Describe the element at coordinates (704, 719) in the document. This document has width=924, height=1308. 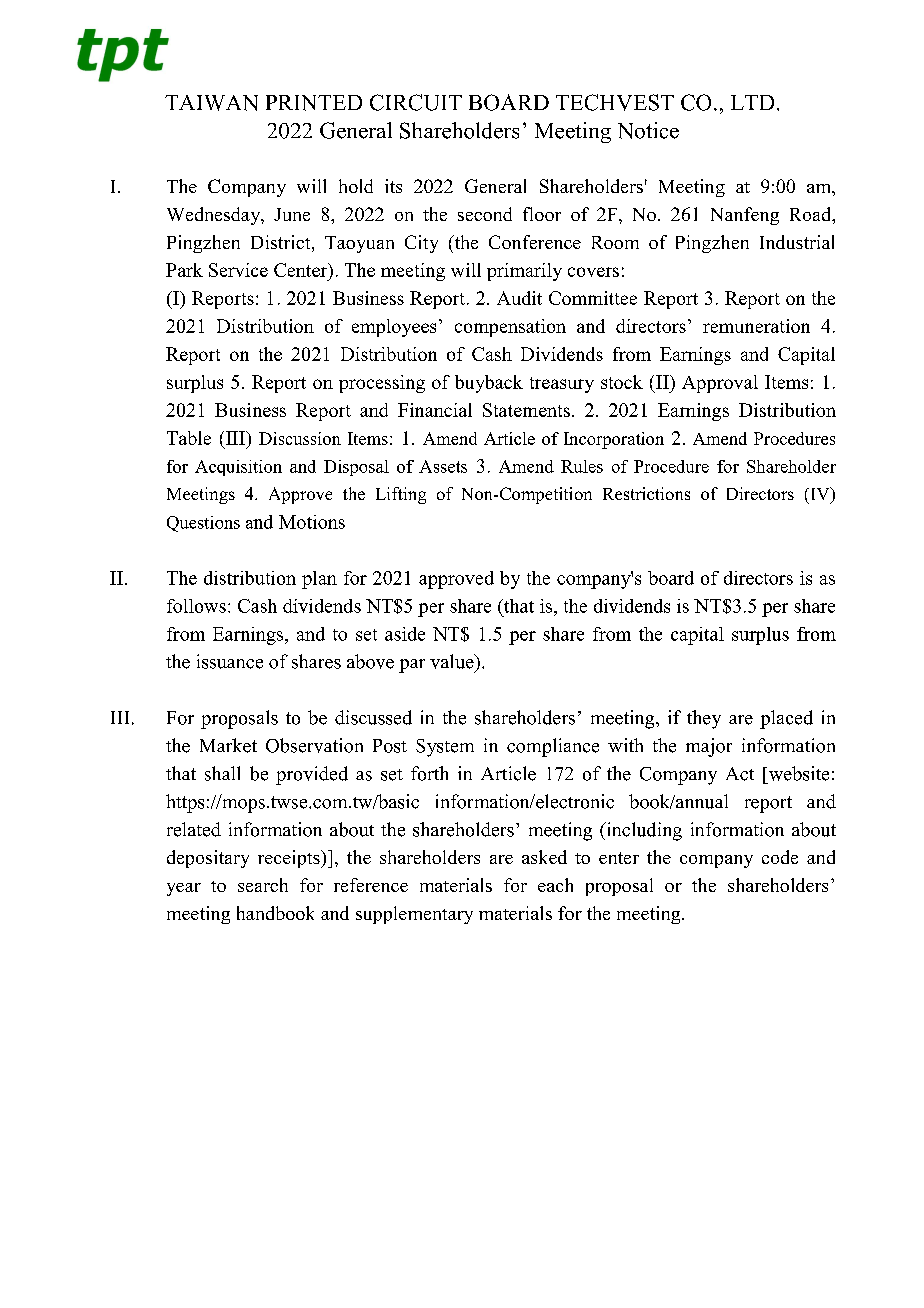
I see `they` at that location.
